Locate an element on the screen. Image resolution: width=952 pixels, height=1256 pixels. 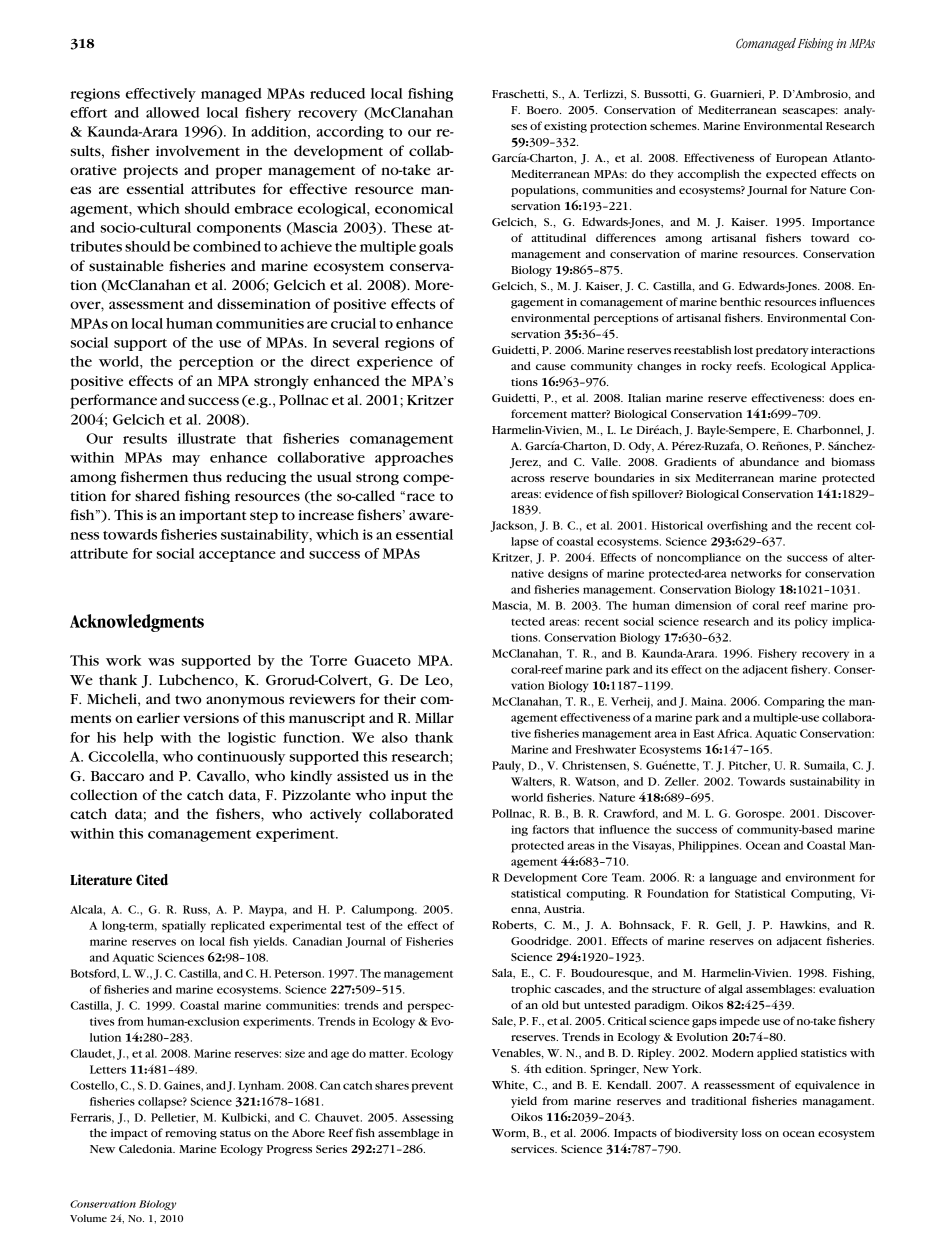
European is located at coordinates (801, 159).
